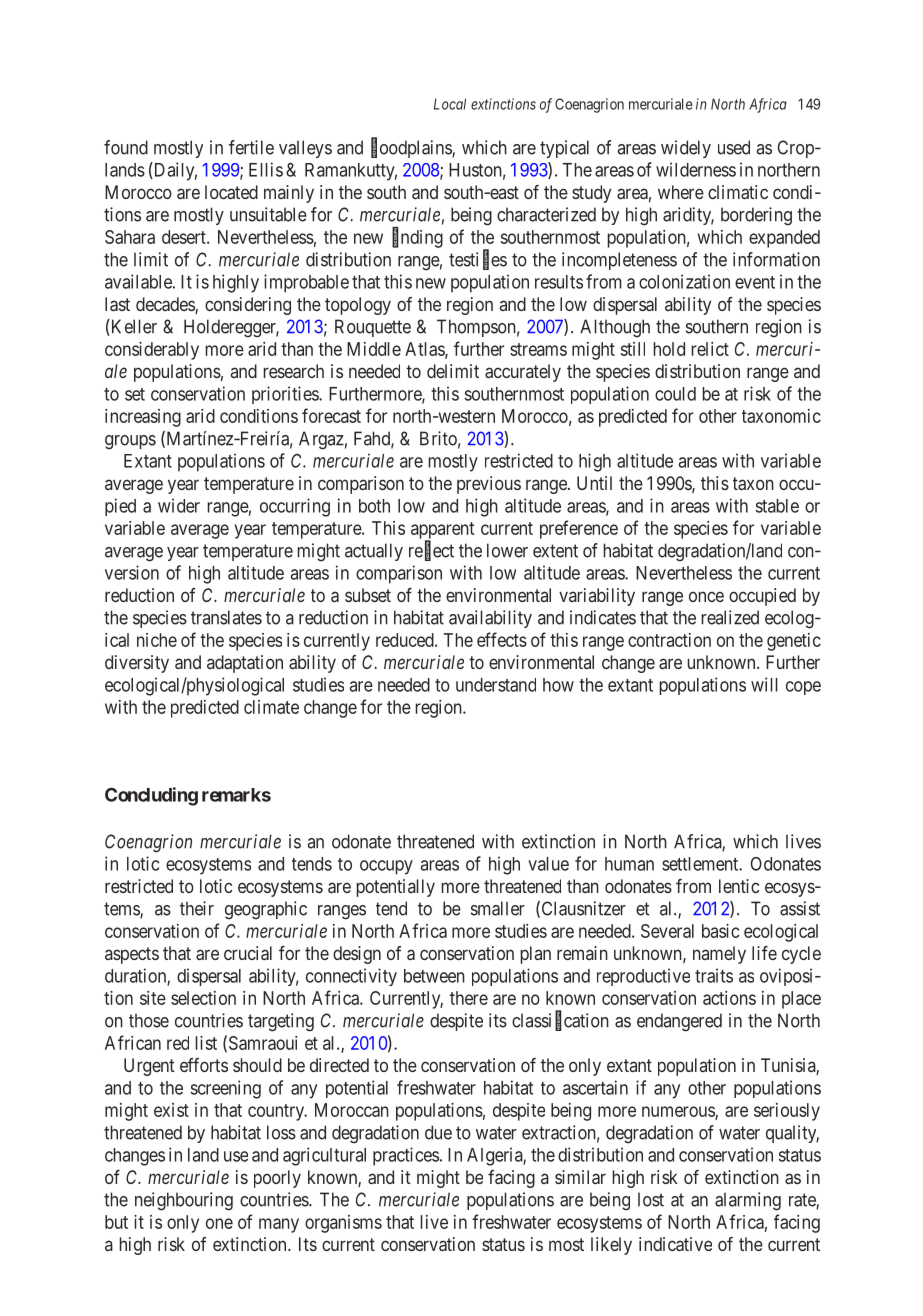  What do you see at coordinates (496, 685) in the screenshot?
I see `understand` at bounding box center [496, 685].
